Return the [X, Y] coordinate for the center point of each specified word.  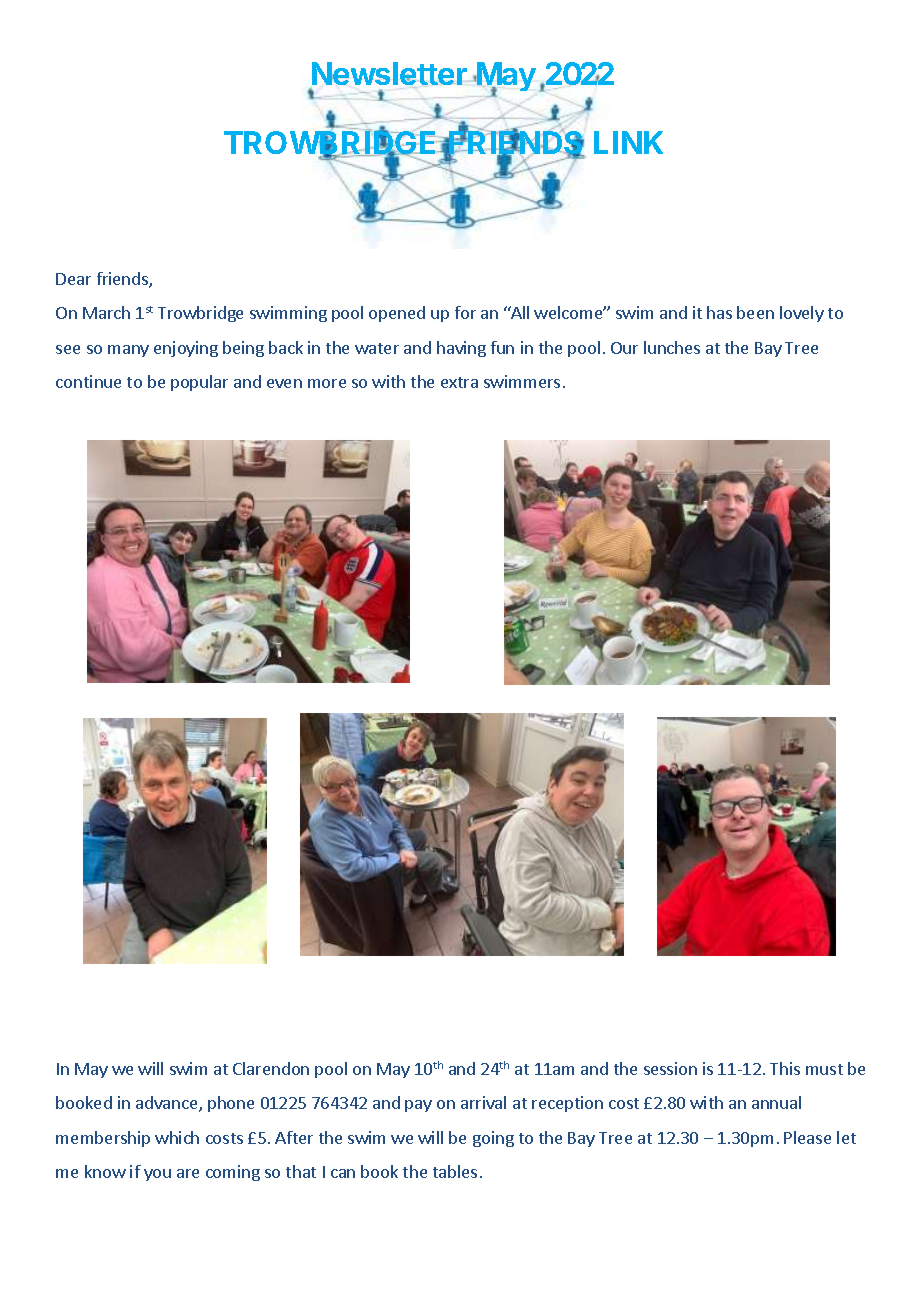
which [177, 1137]
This [785, 1068]
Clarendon [271, 1068]
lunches [672, 347]
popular [199, 383]
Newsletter [389, 75]
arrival [483, 1102]
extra [459, 382]
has [719, 312]
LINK [628, 142]
